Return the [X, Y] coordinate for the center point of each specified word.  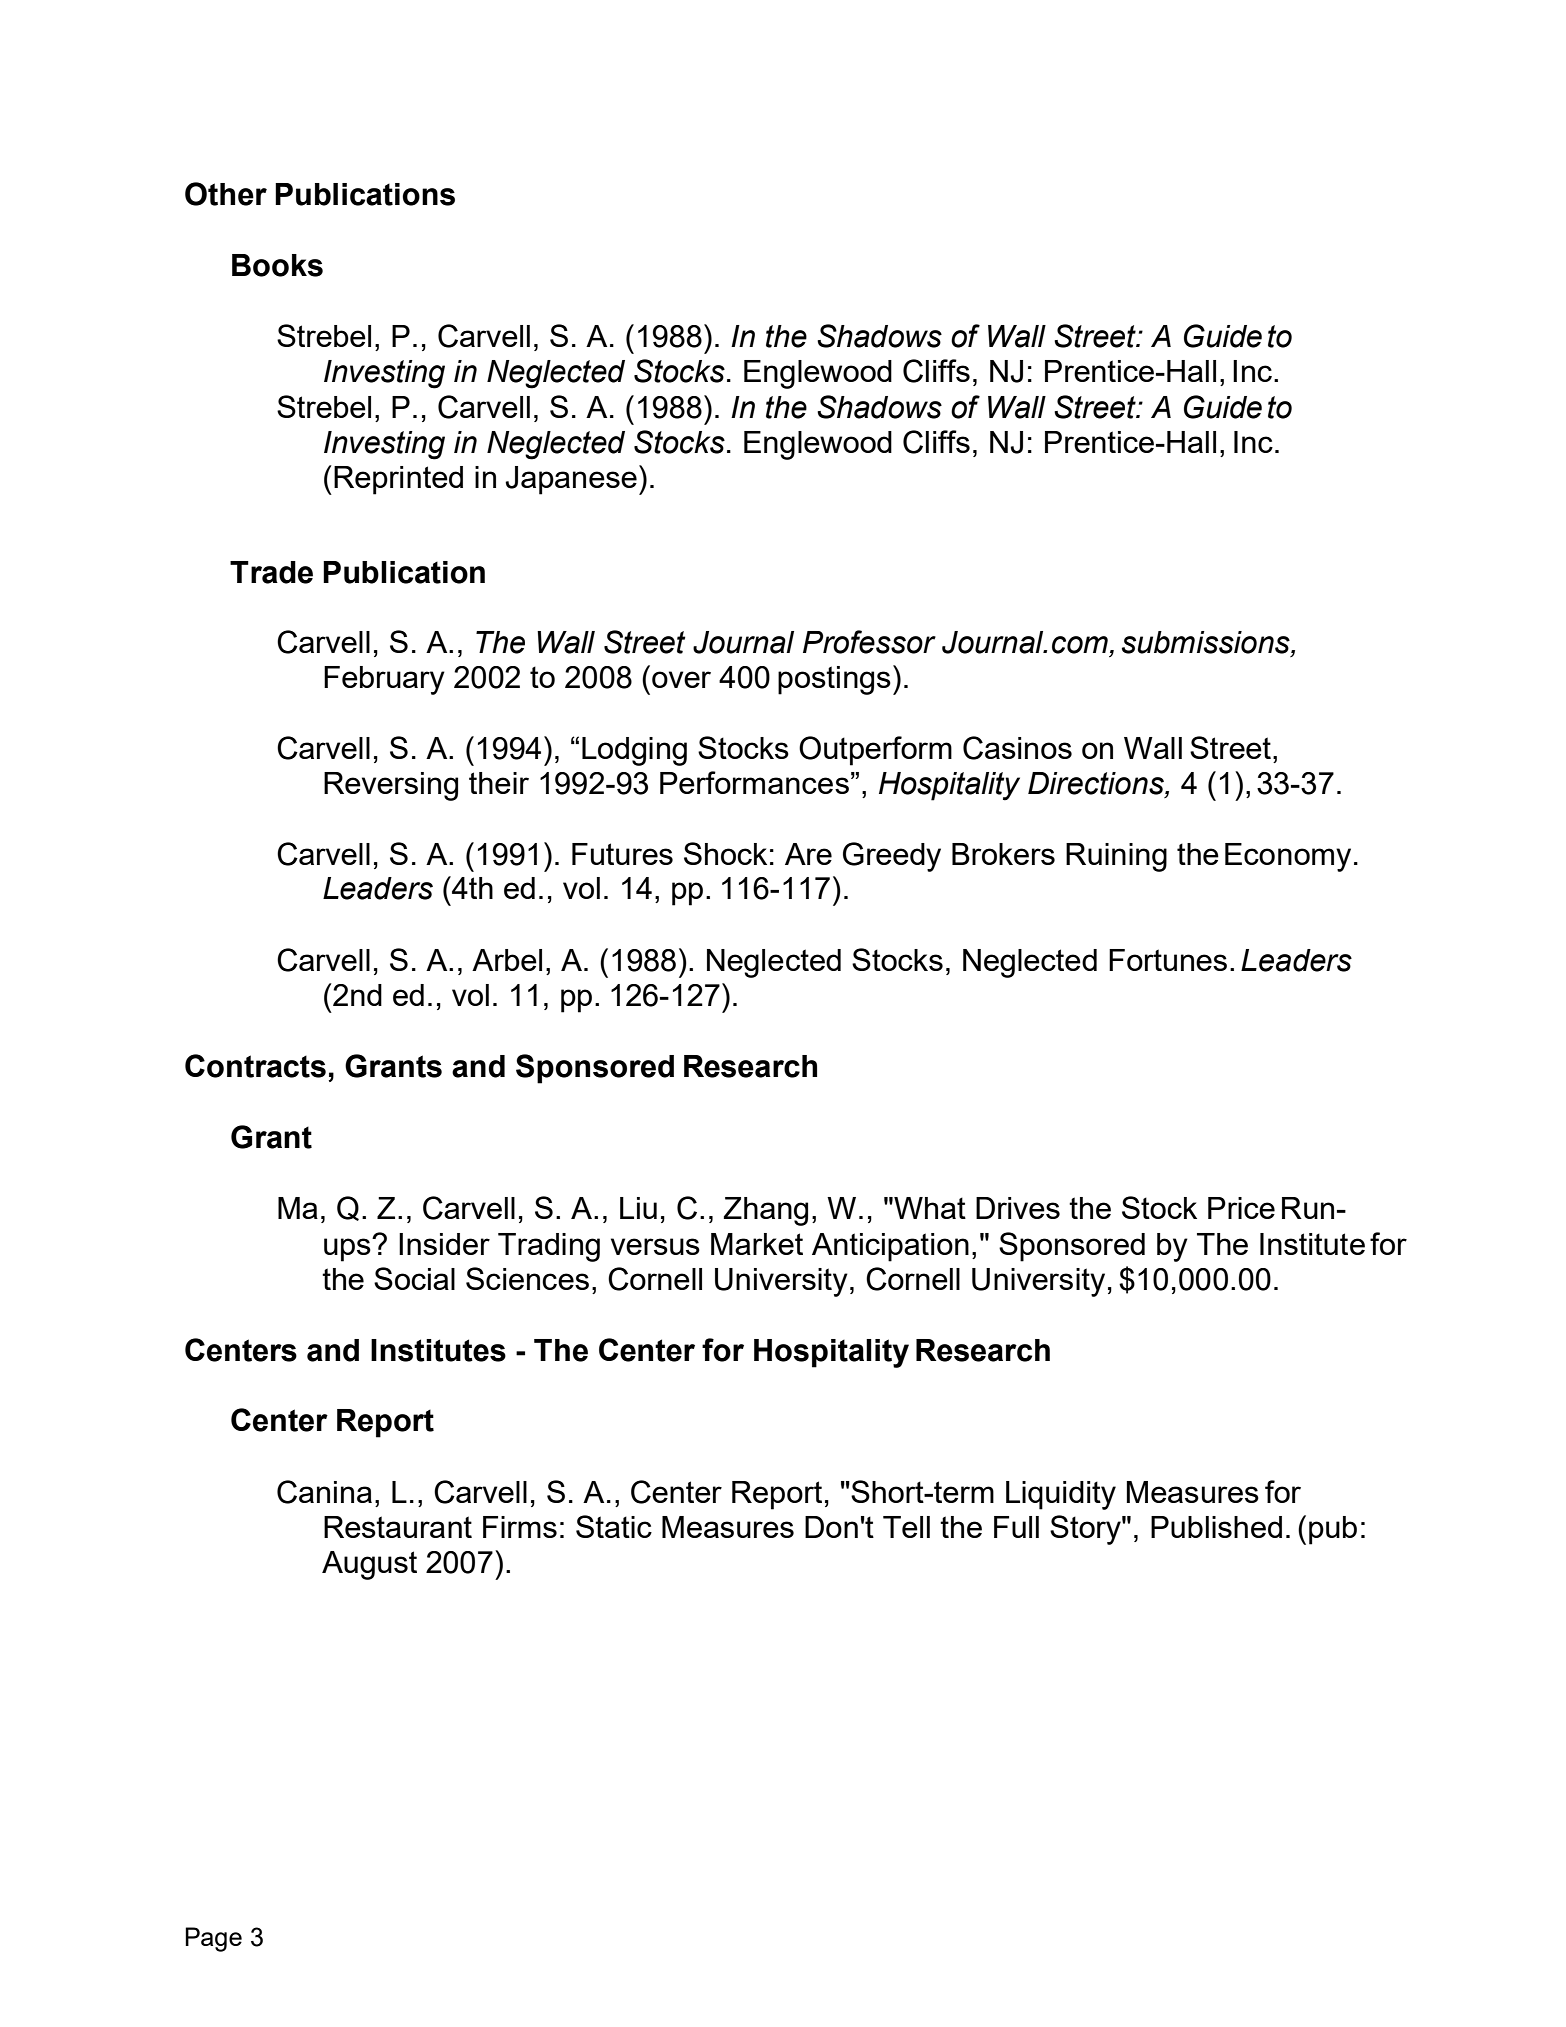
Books [277, 265]
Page [213, 1939]
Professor [869, 642]
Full [1016, 1527]
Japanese [571, 480]
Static [614, 1526]
